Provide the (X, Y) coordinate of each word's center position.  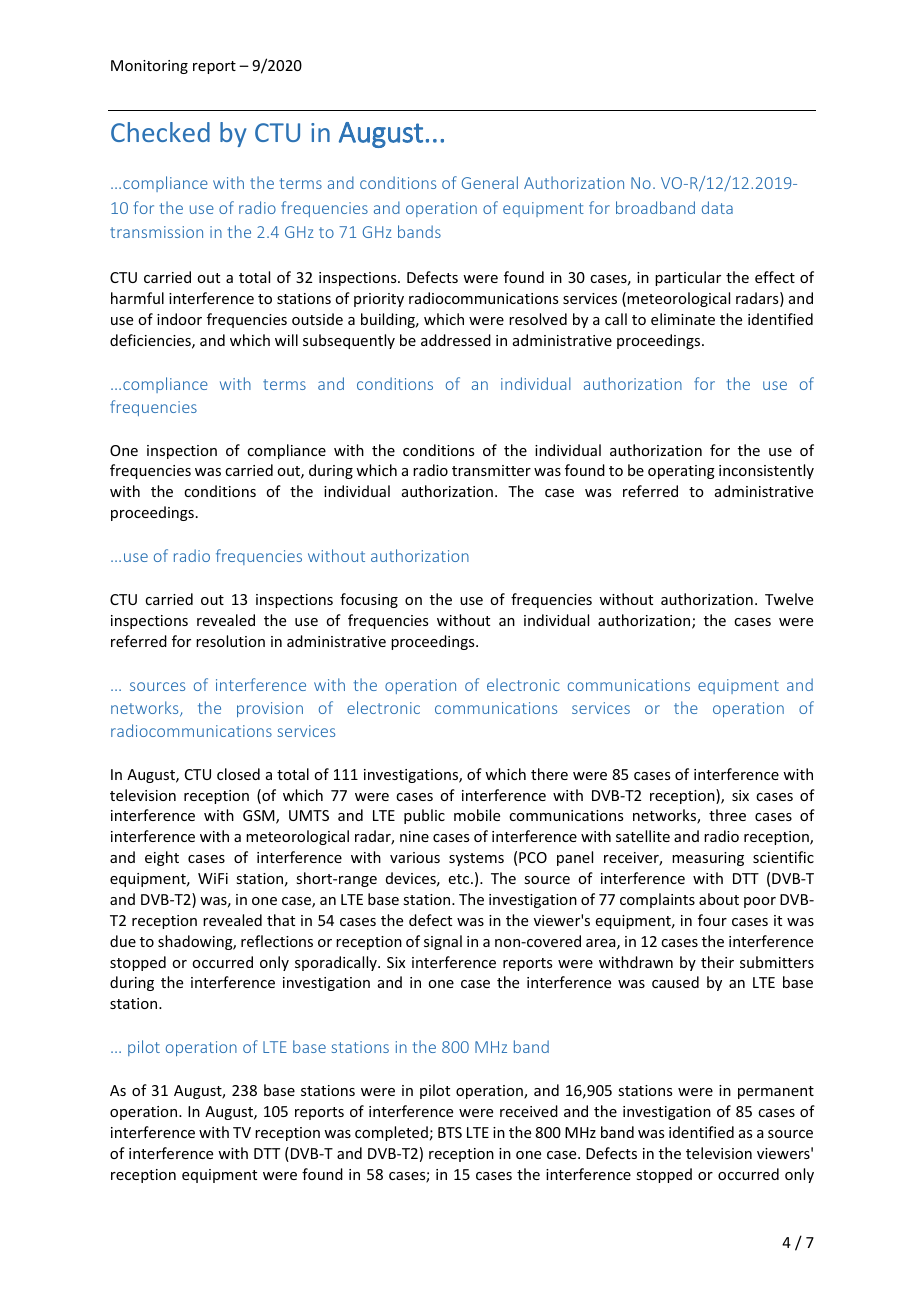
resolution (230, 641)
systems (476, 859)
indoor (179, 319)
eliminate (683, 319)
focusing (369, 600)
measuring (708, 859)
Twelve (789, 599)
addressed (456, 340)
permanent (776, 1092)
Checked (160, 132)
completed (391, 1133)
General (490, 182)
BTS (450, 1132)
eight (162, 858)
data (717, 207)
